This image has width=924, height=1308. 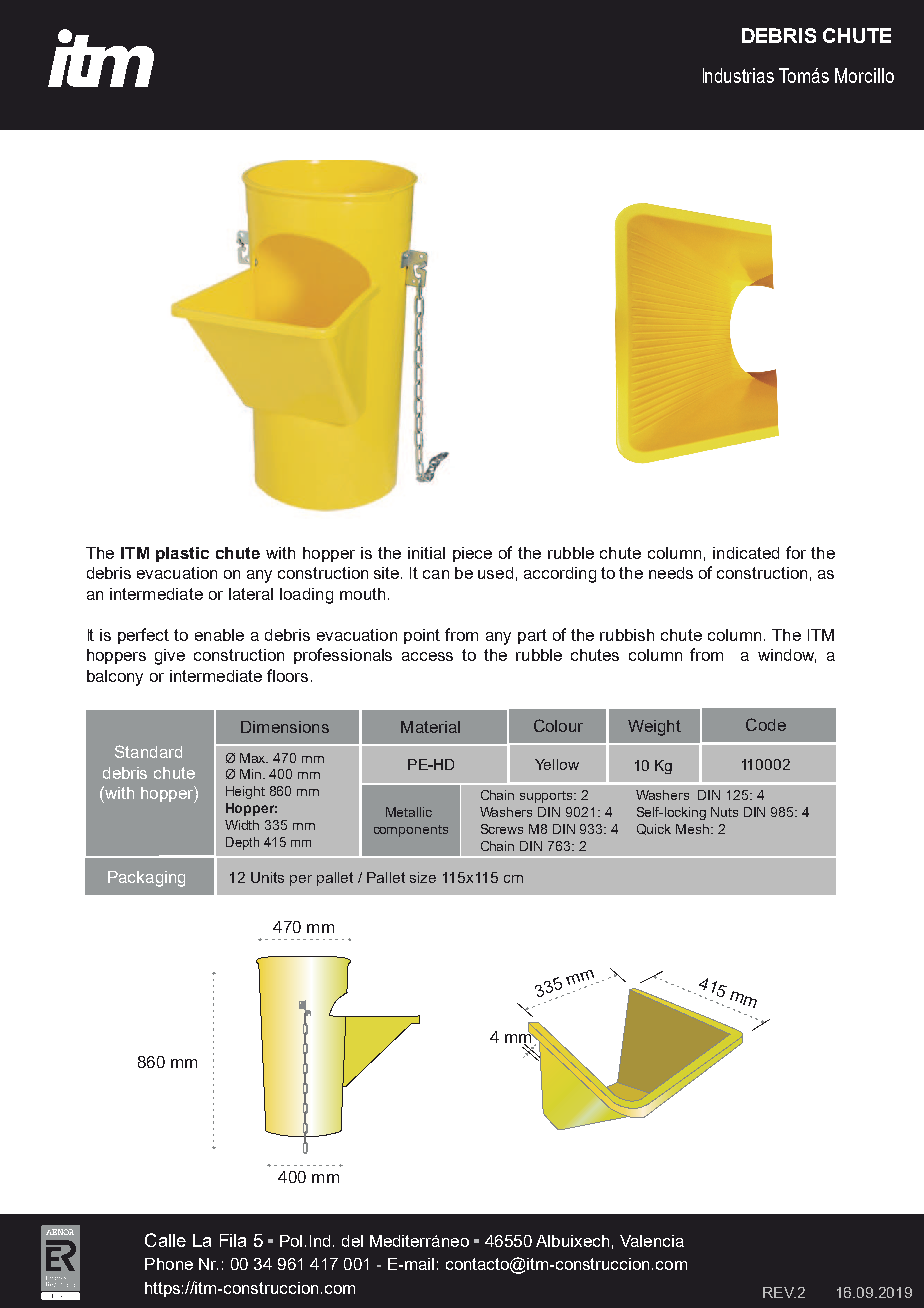 What do you see at coordinates (495, 573) in the image?
I see `used` at bounding box center [495, 573].
